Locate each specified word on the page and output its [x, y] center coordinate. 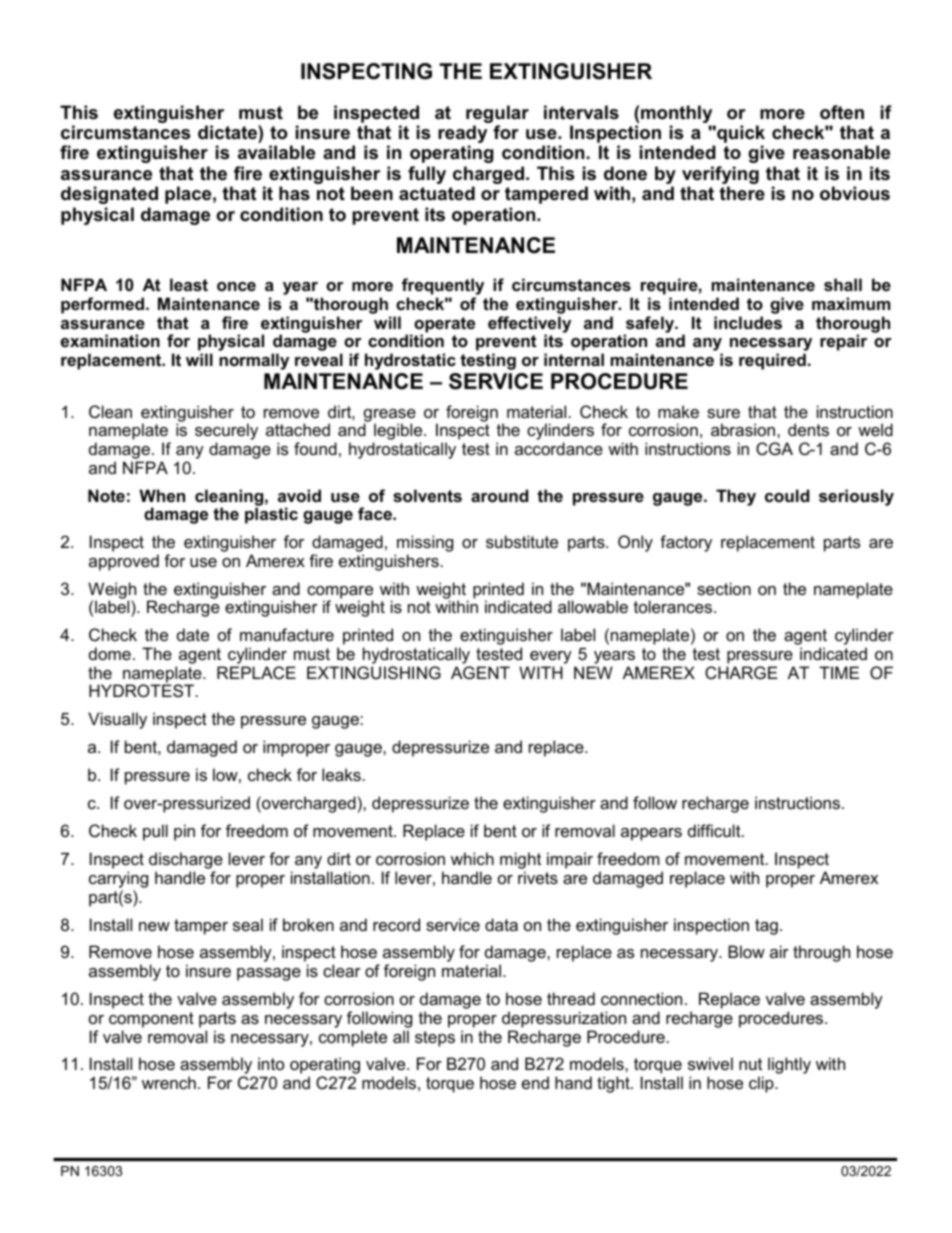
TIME [839, 672]
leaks [341, 774]
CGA [774, 448]
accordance [559, 448]
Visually [117, 720]
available [276, 152]
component [151, 1020]
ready [462, 135]
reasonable [841, 152]
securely [226, 433]
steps [435, 1039]
